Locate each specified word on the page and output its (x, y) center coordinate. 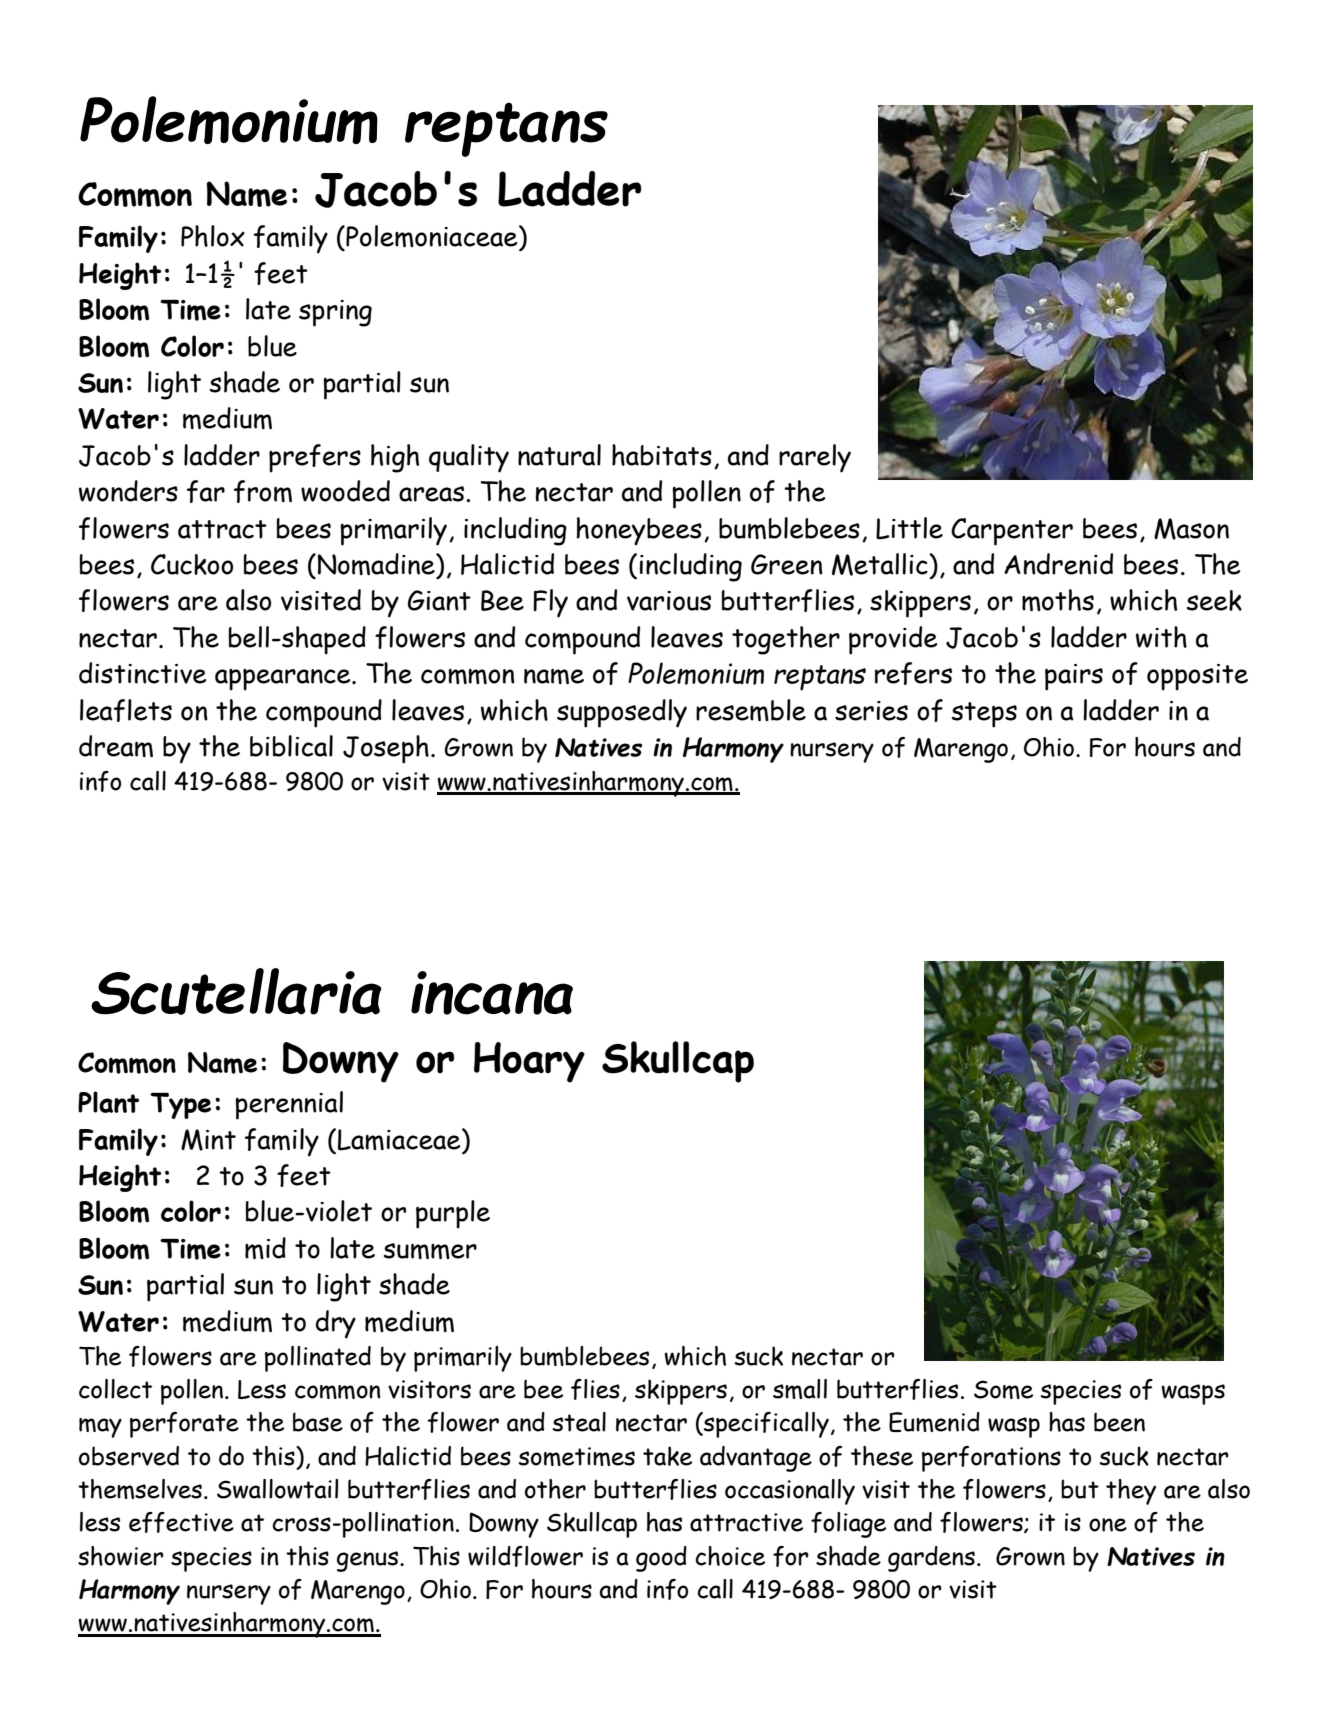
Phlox (213, 236)
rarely (815, 458)
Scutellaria (236, 991)
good (661, 1559)
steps (984, 715)
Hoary (529, 1062)
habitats (662, 455)
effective (181, 1522)
